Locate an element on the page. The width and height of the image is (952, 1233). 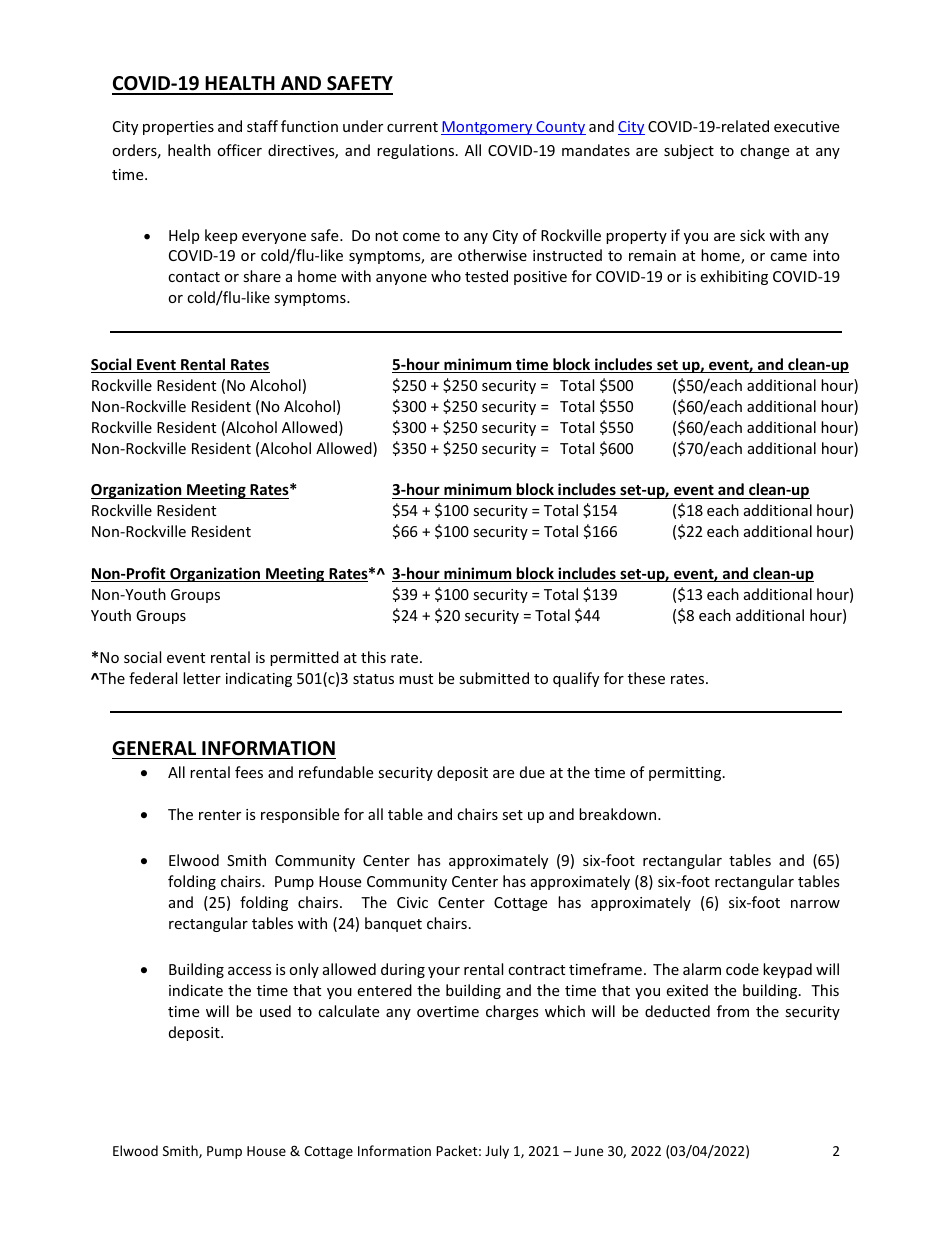
used is located at coordinates (275, 1011).
